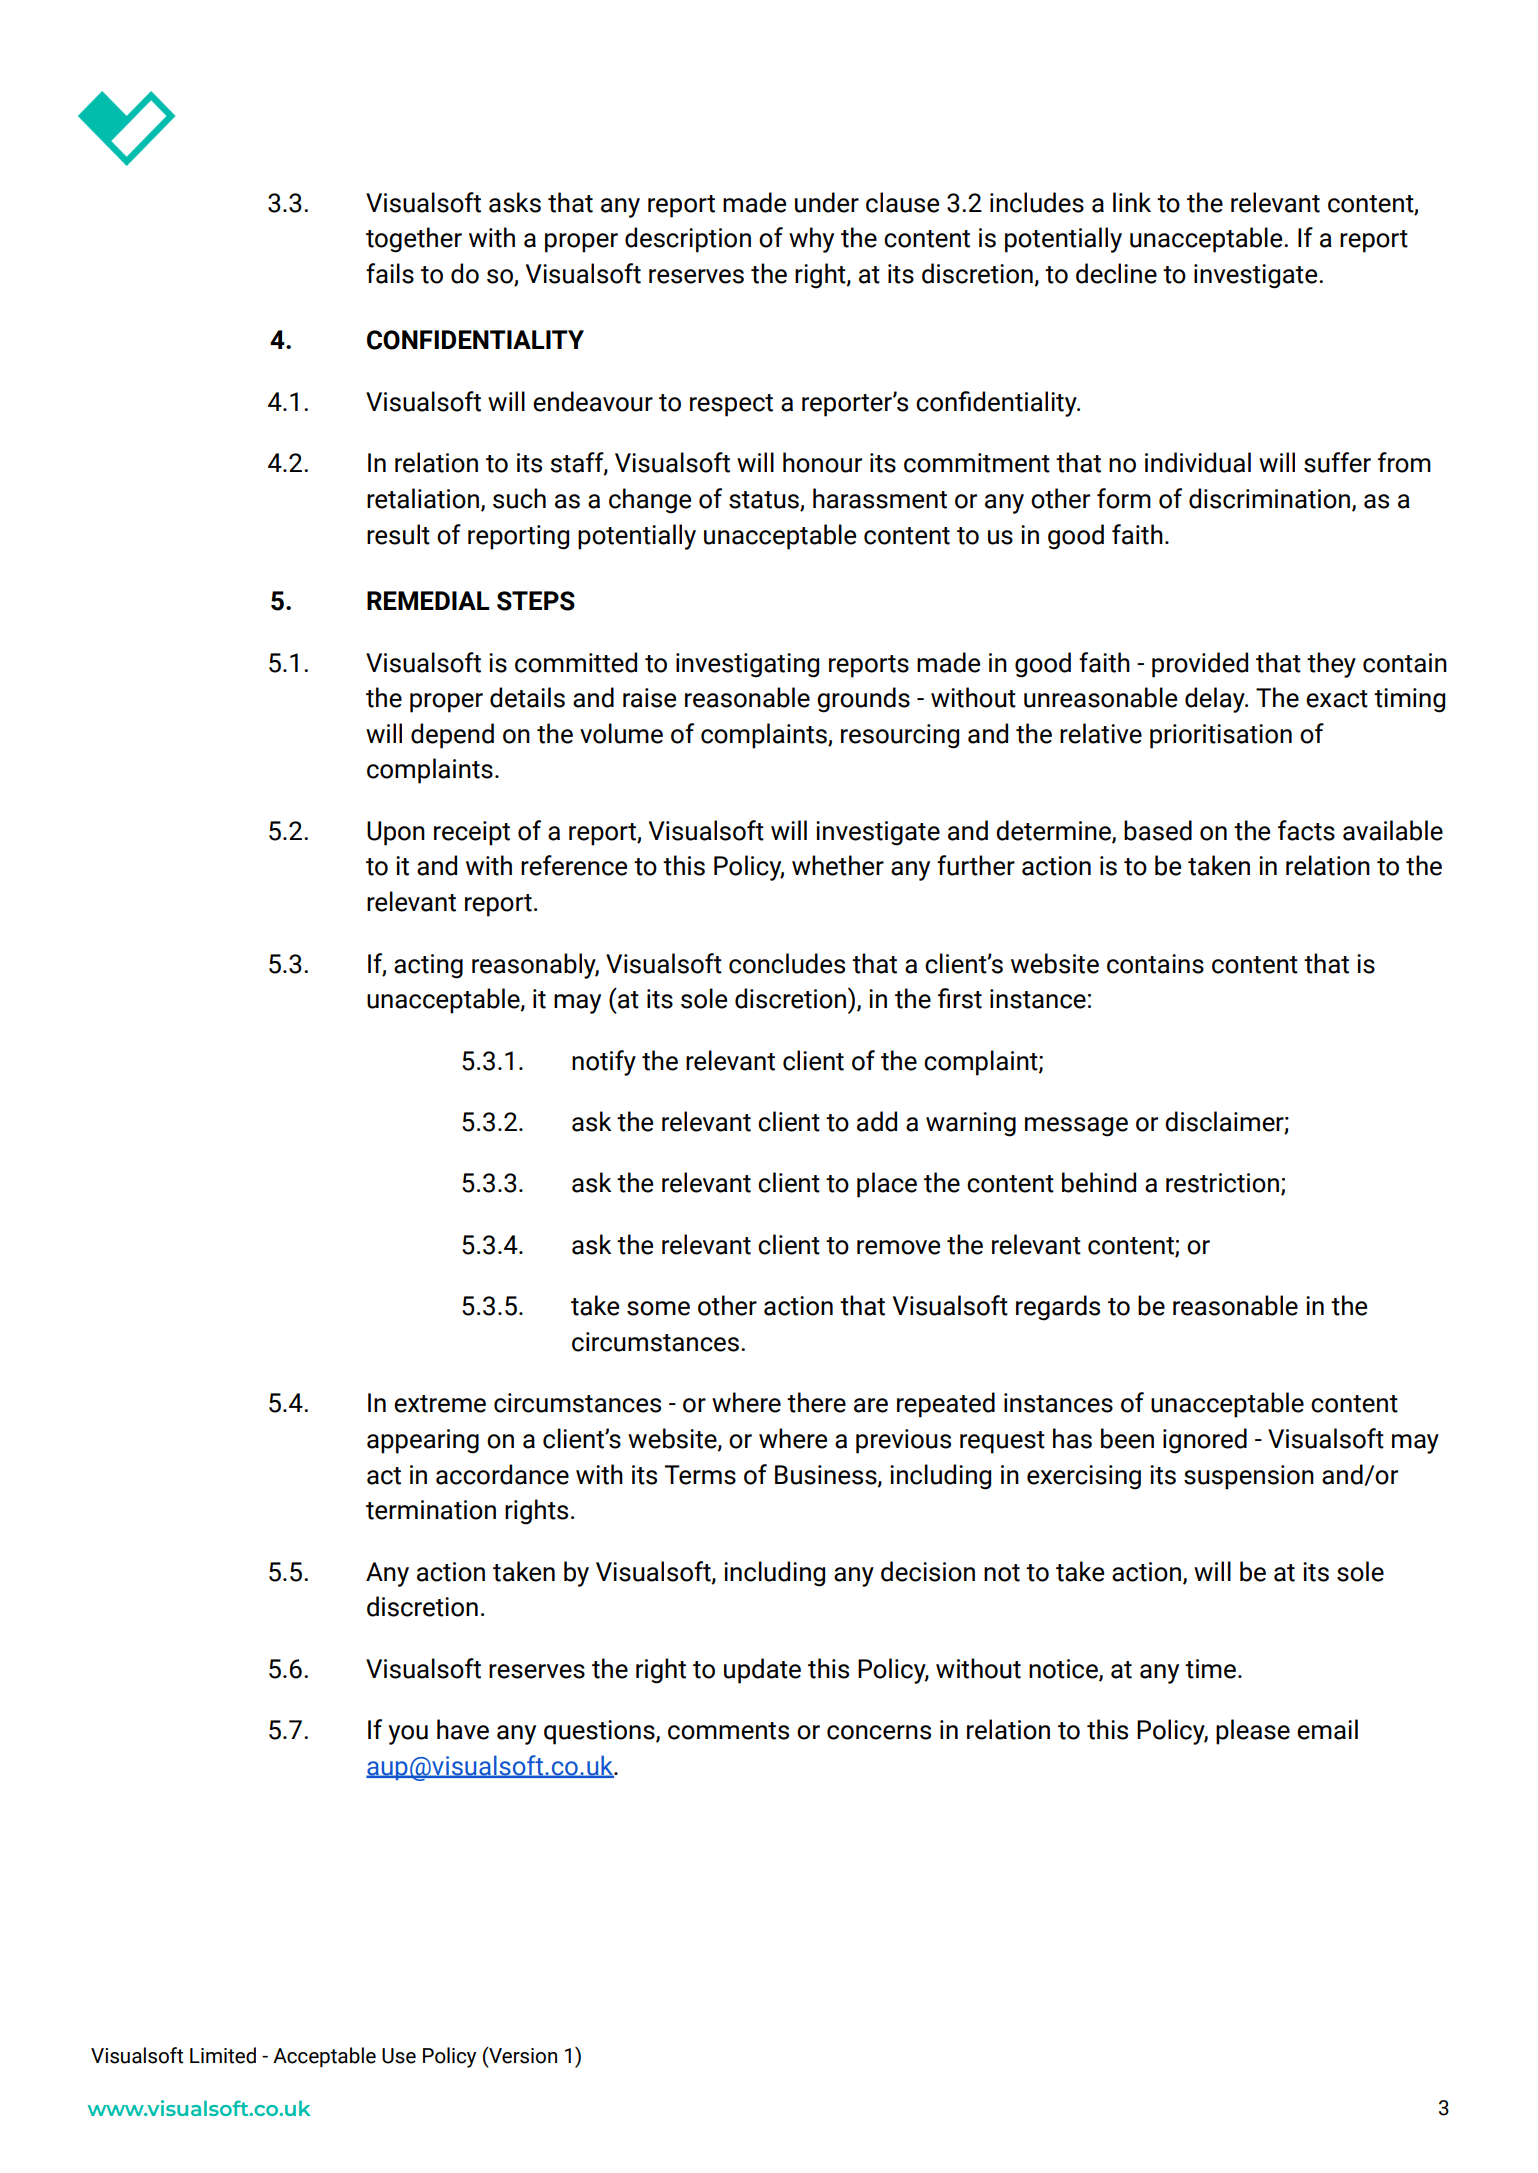 This screenshot has height=2173, width=1538. I want to click on decline, so click(1116, 273).
